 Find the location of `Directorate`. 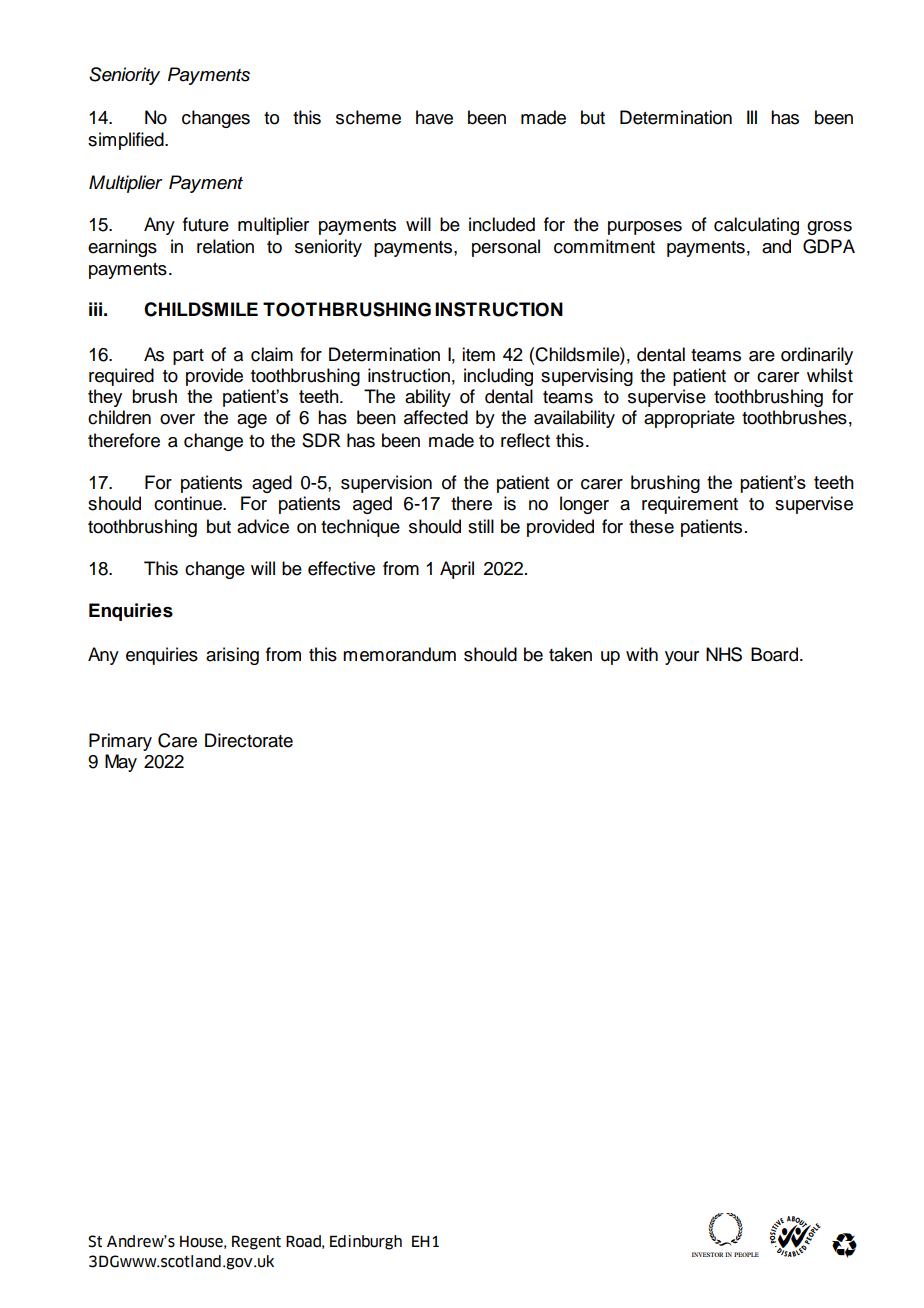

Directorate is located at coordinates (249, 740).
